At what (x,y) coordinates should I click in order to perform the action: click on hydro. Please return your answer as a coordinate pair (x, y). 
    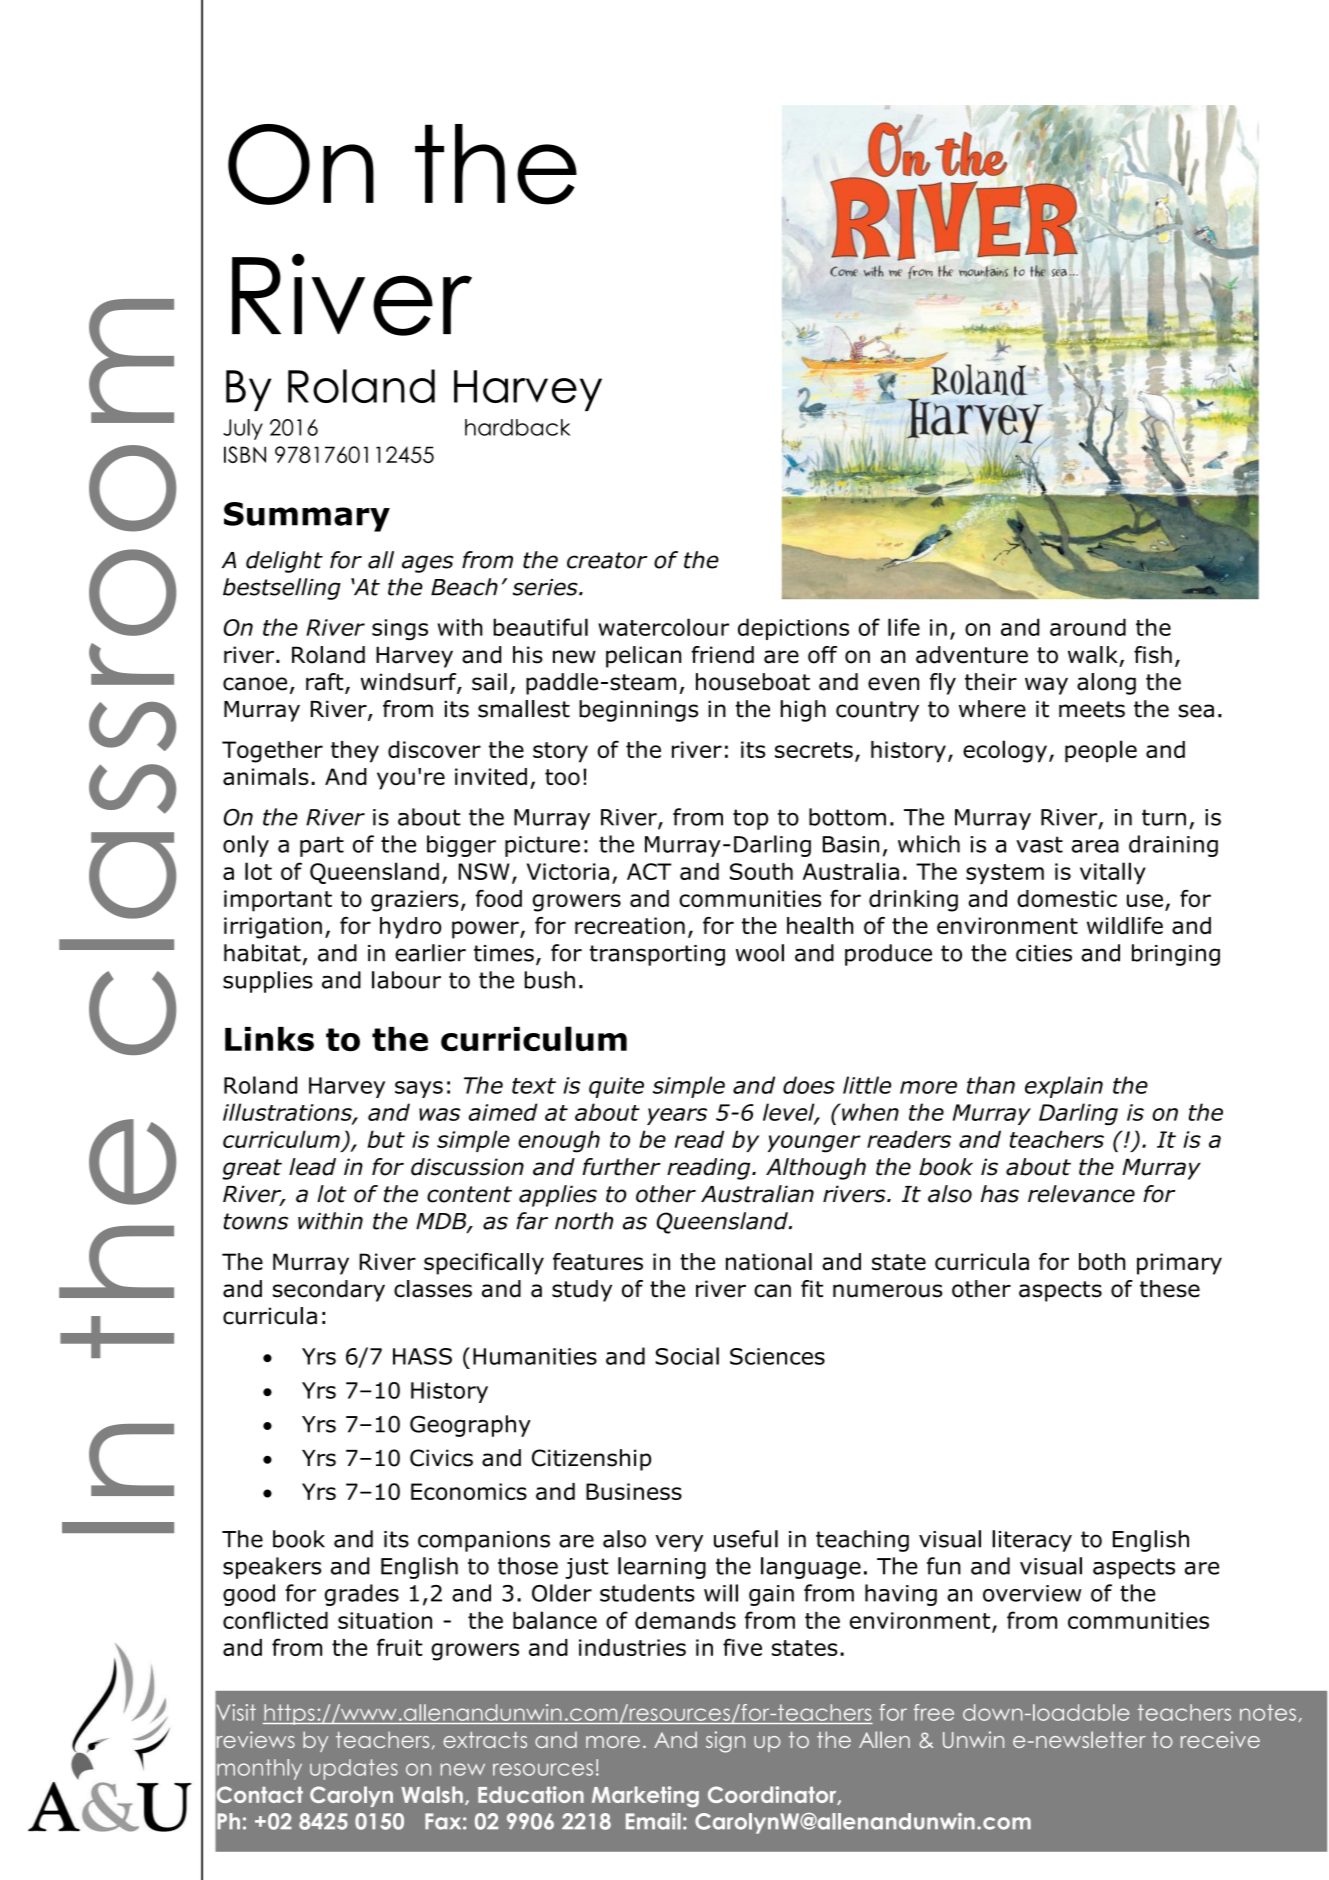
    Looking at the image, I should click on (410, 928).
